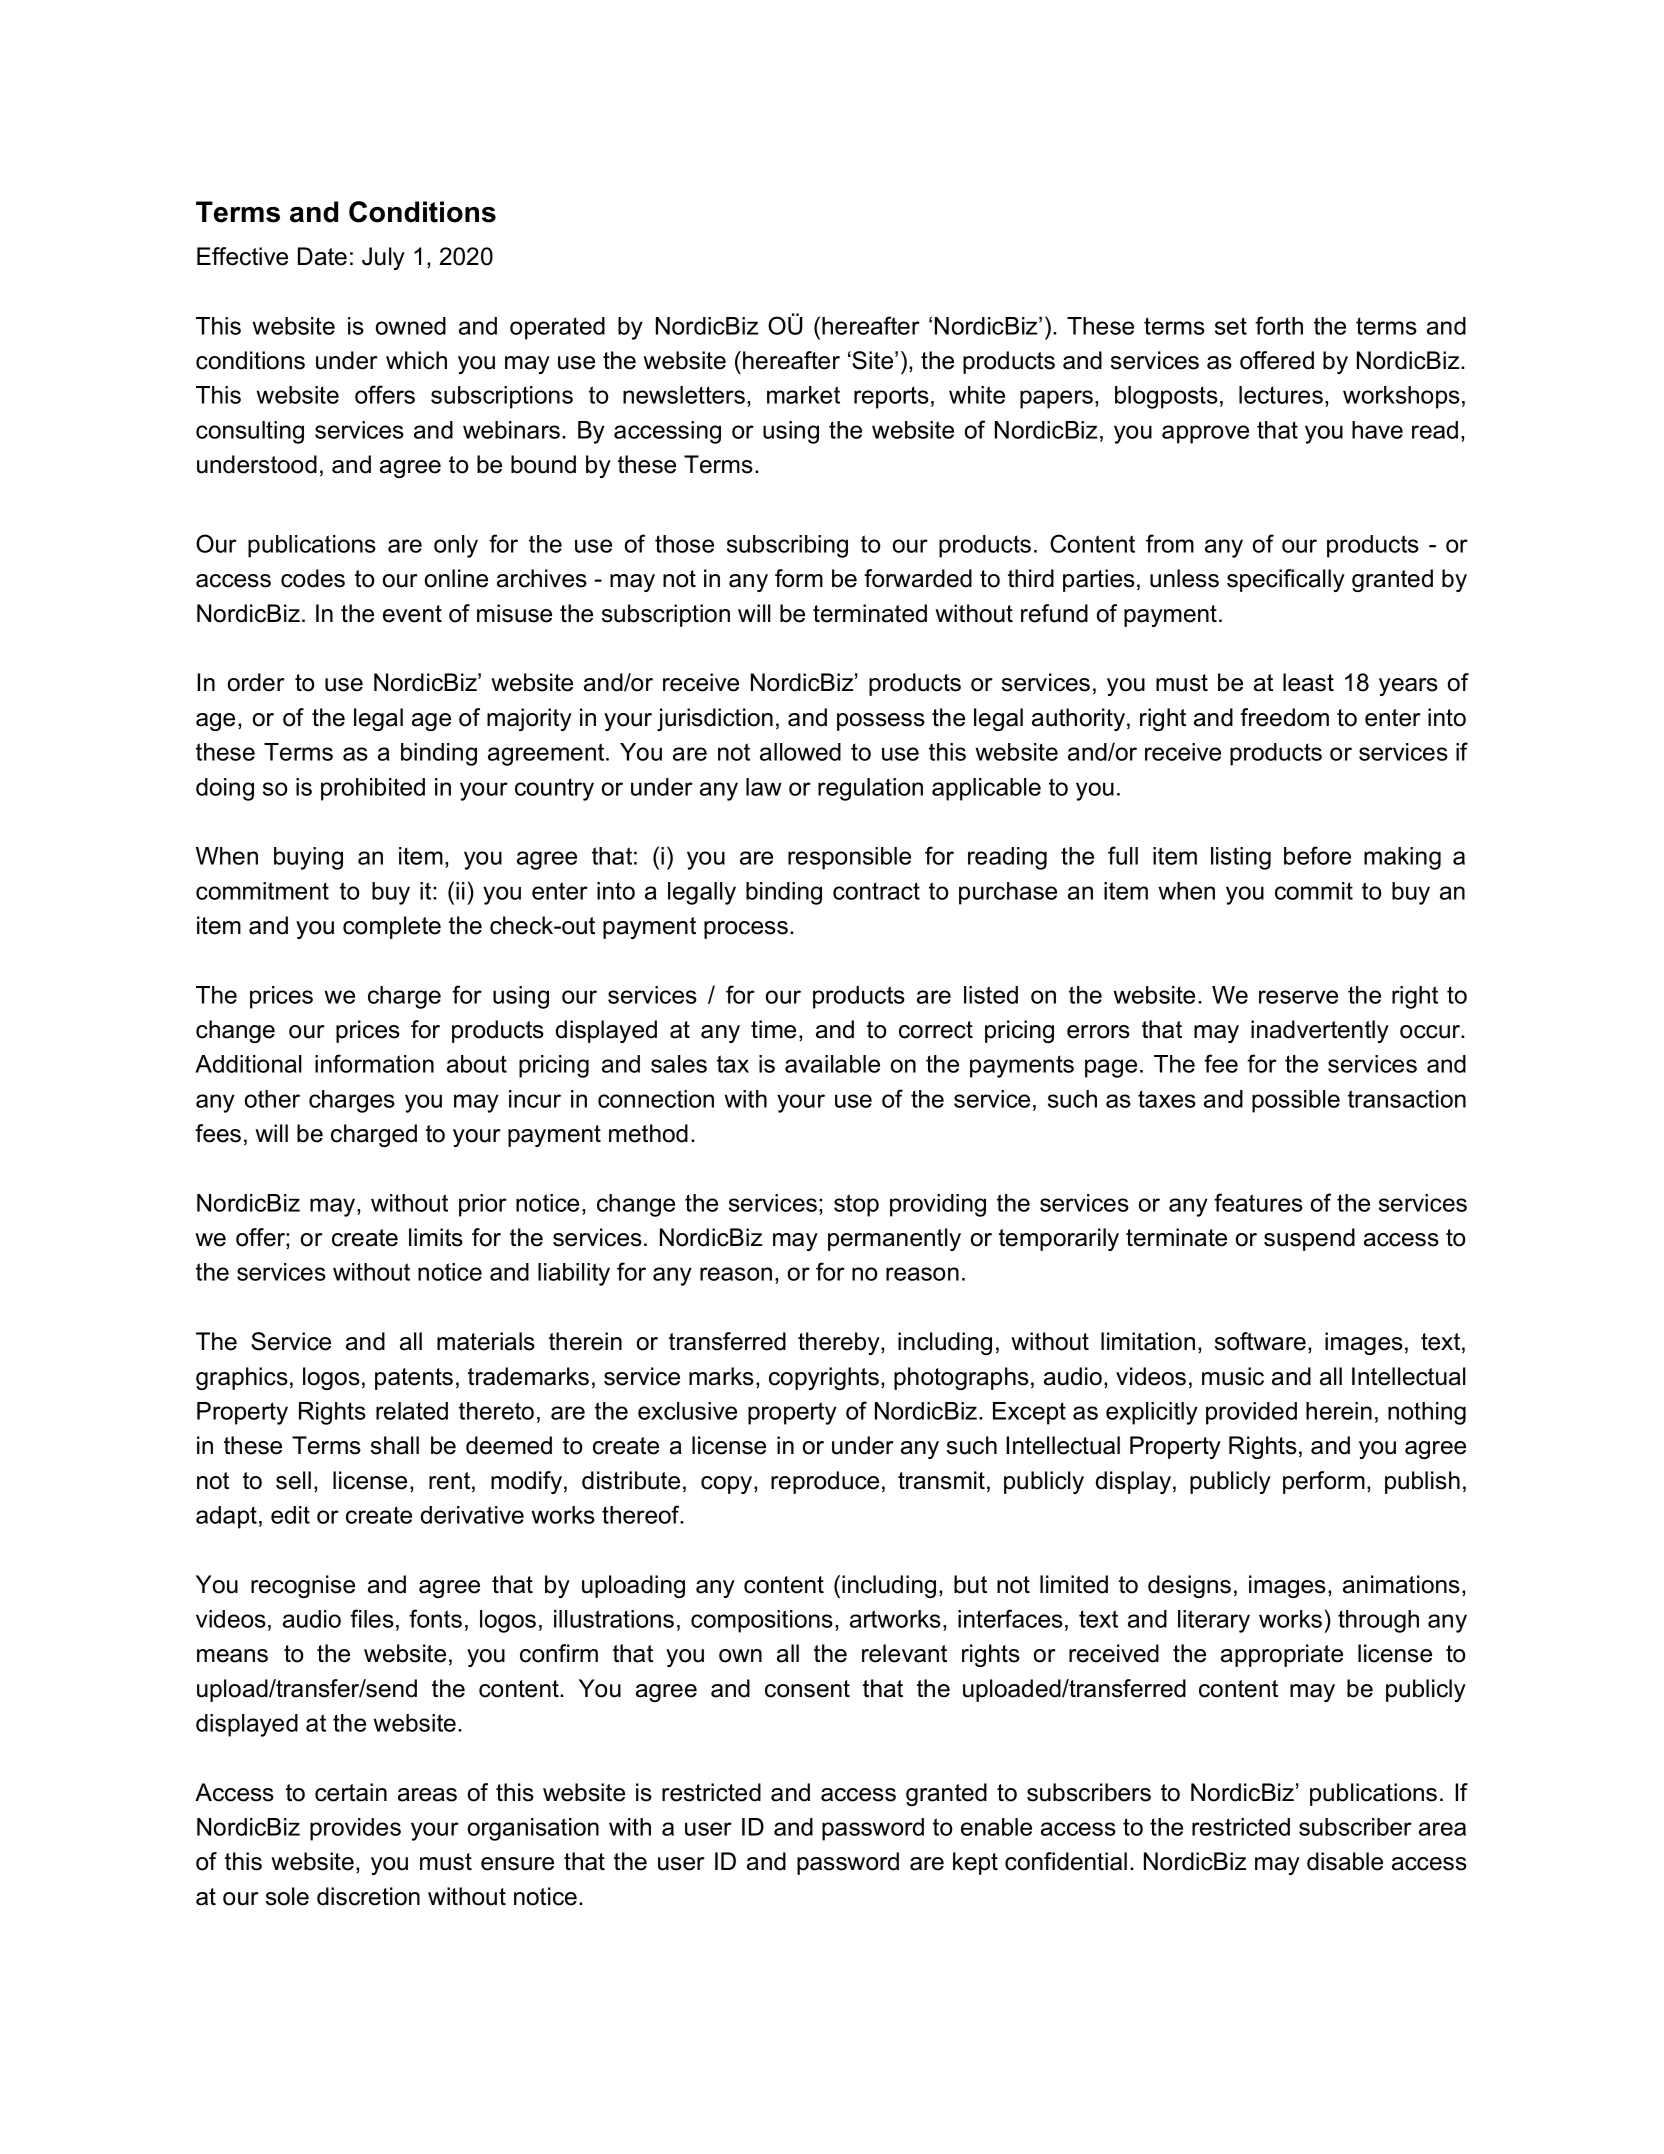  What do you see at coordinates (355, 1829) in the screenshot?
I see `provides` at bounding box center [355, 1829].
